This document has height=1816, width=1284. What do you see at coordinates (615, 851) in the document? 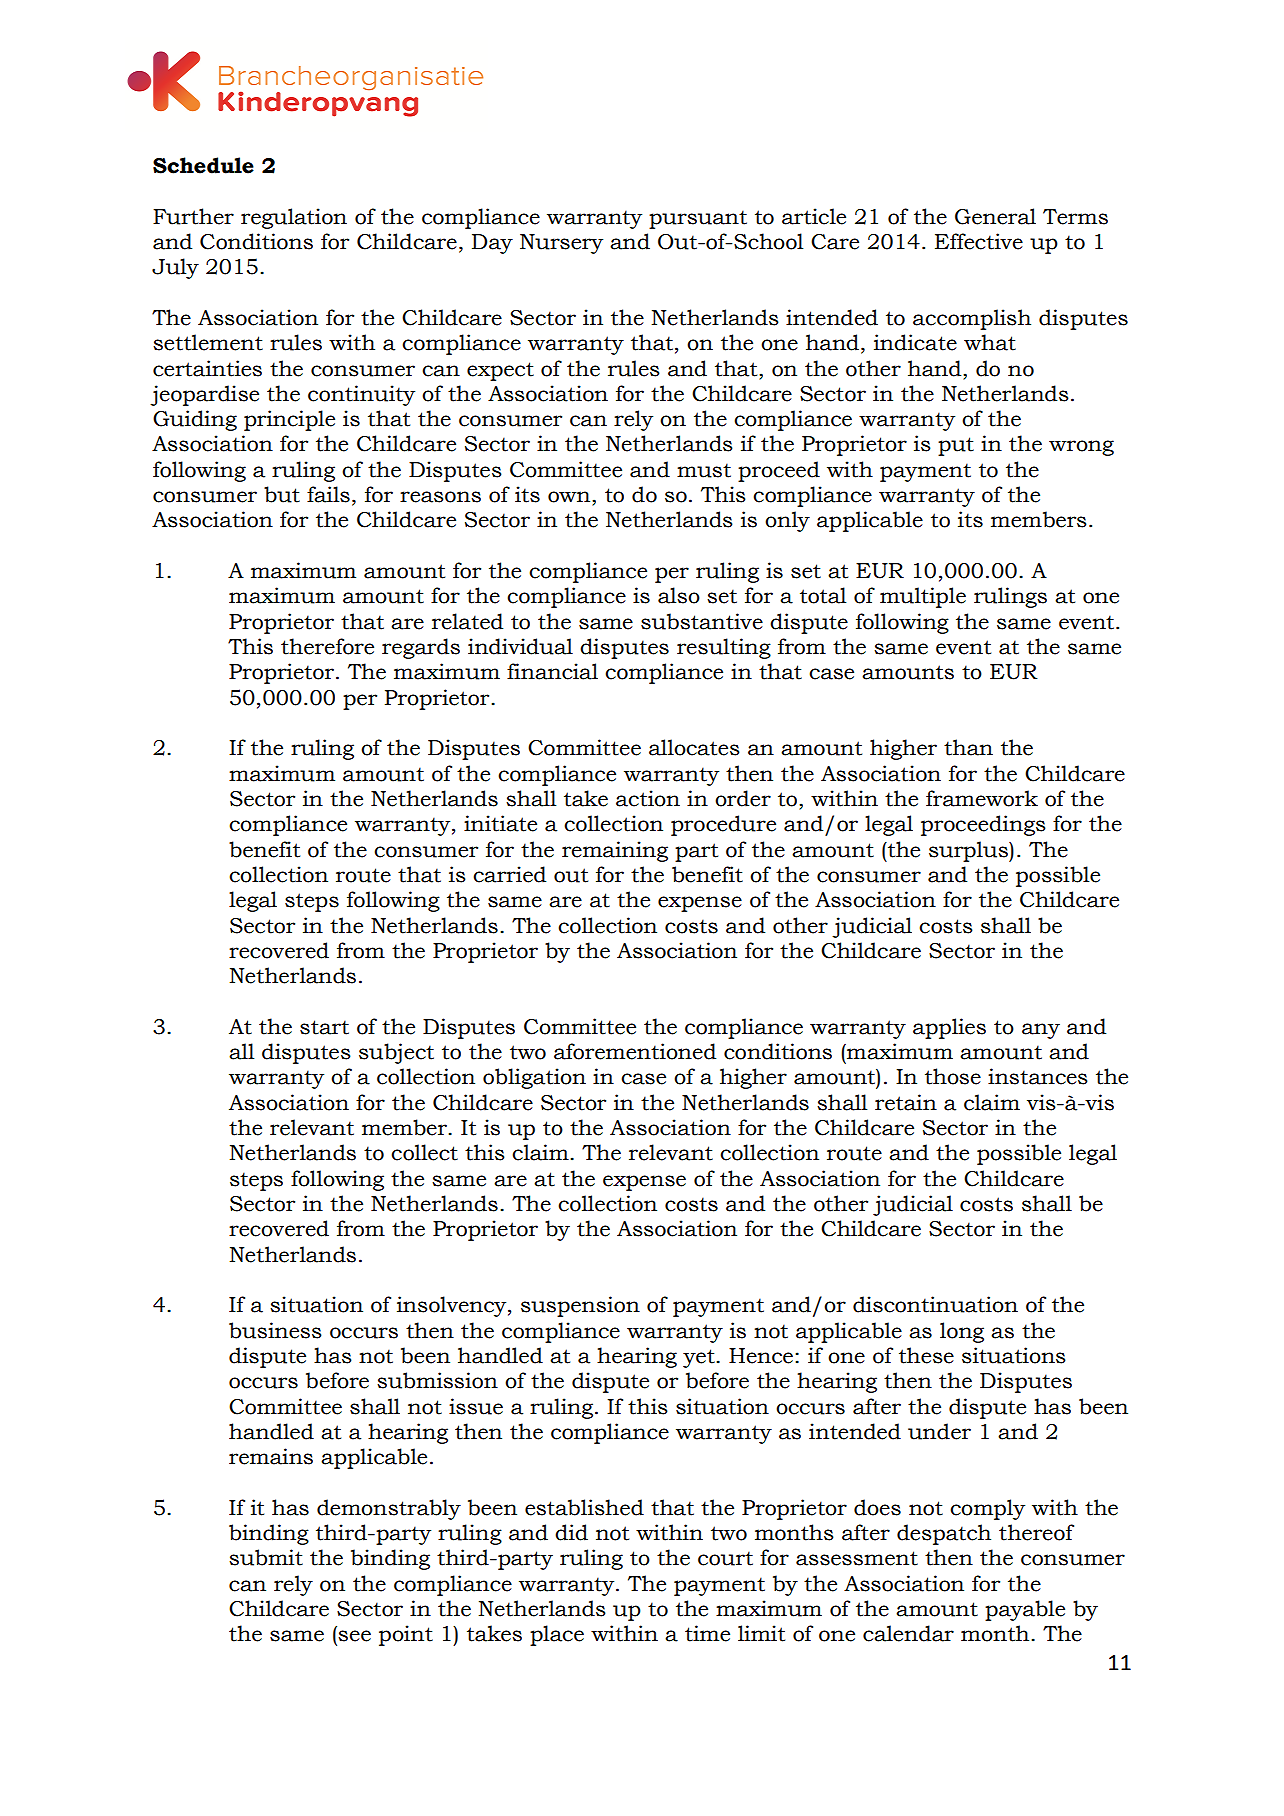
I see `remaining` at bounding box center [615, 851].
